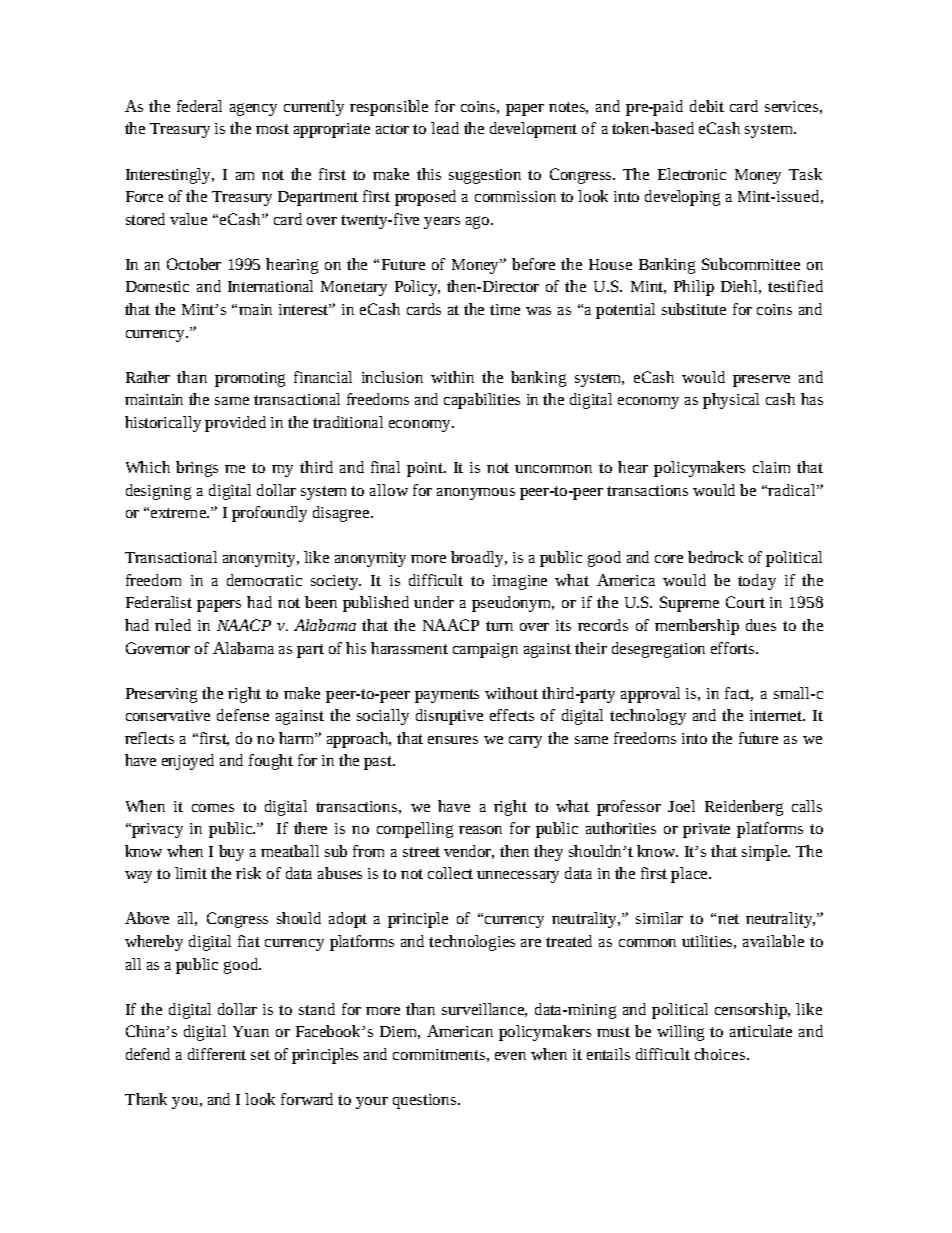 This screenshot has height=1233, width=952. Describe the element at coordinates (173, 625) in the screenshot. I see `ruled` at that location.
